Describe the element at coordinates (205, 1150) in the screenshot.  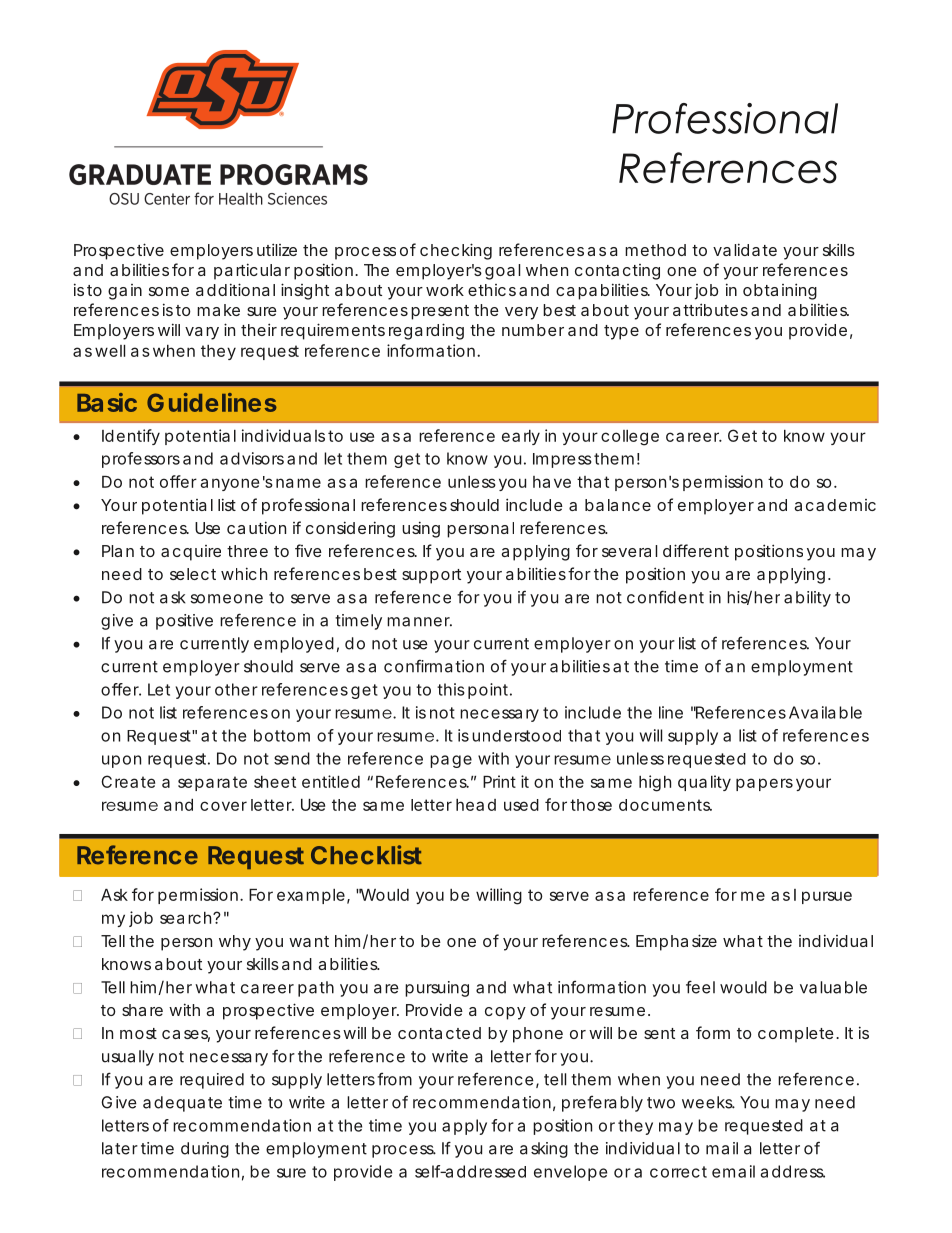
I see `during` at that location.
